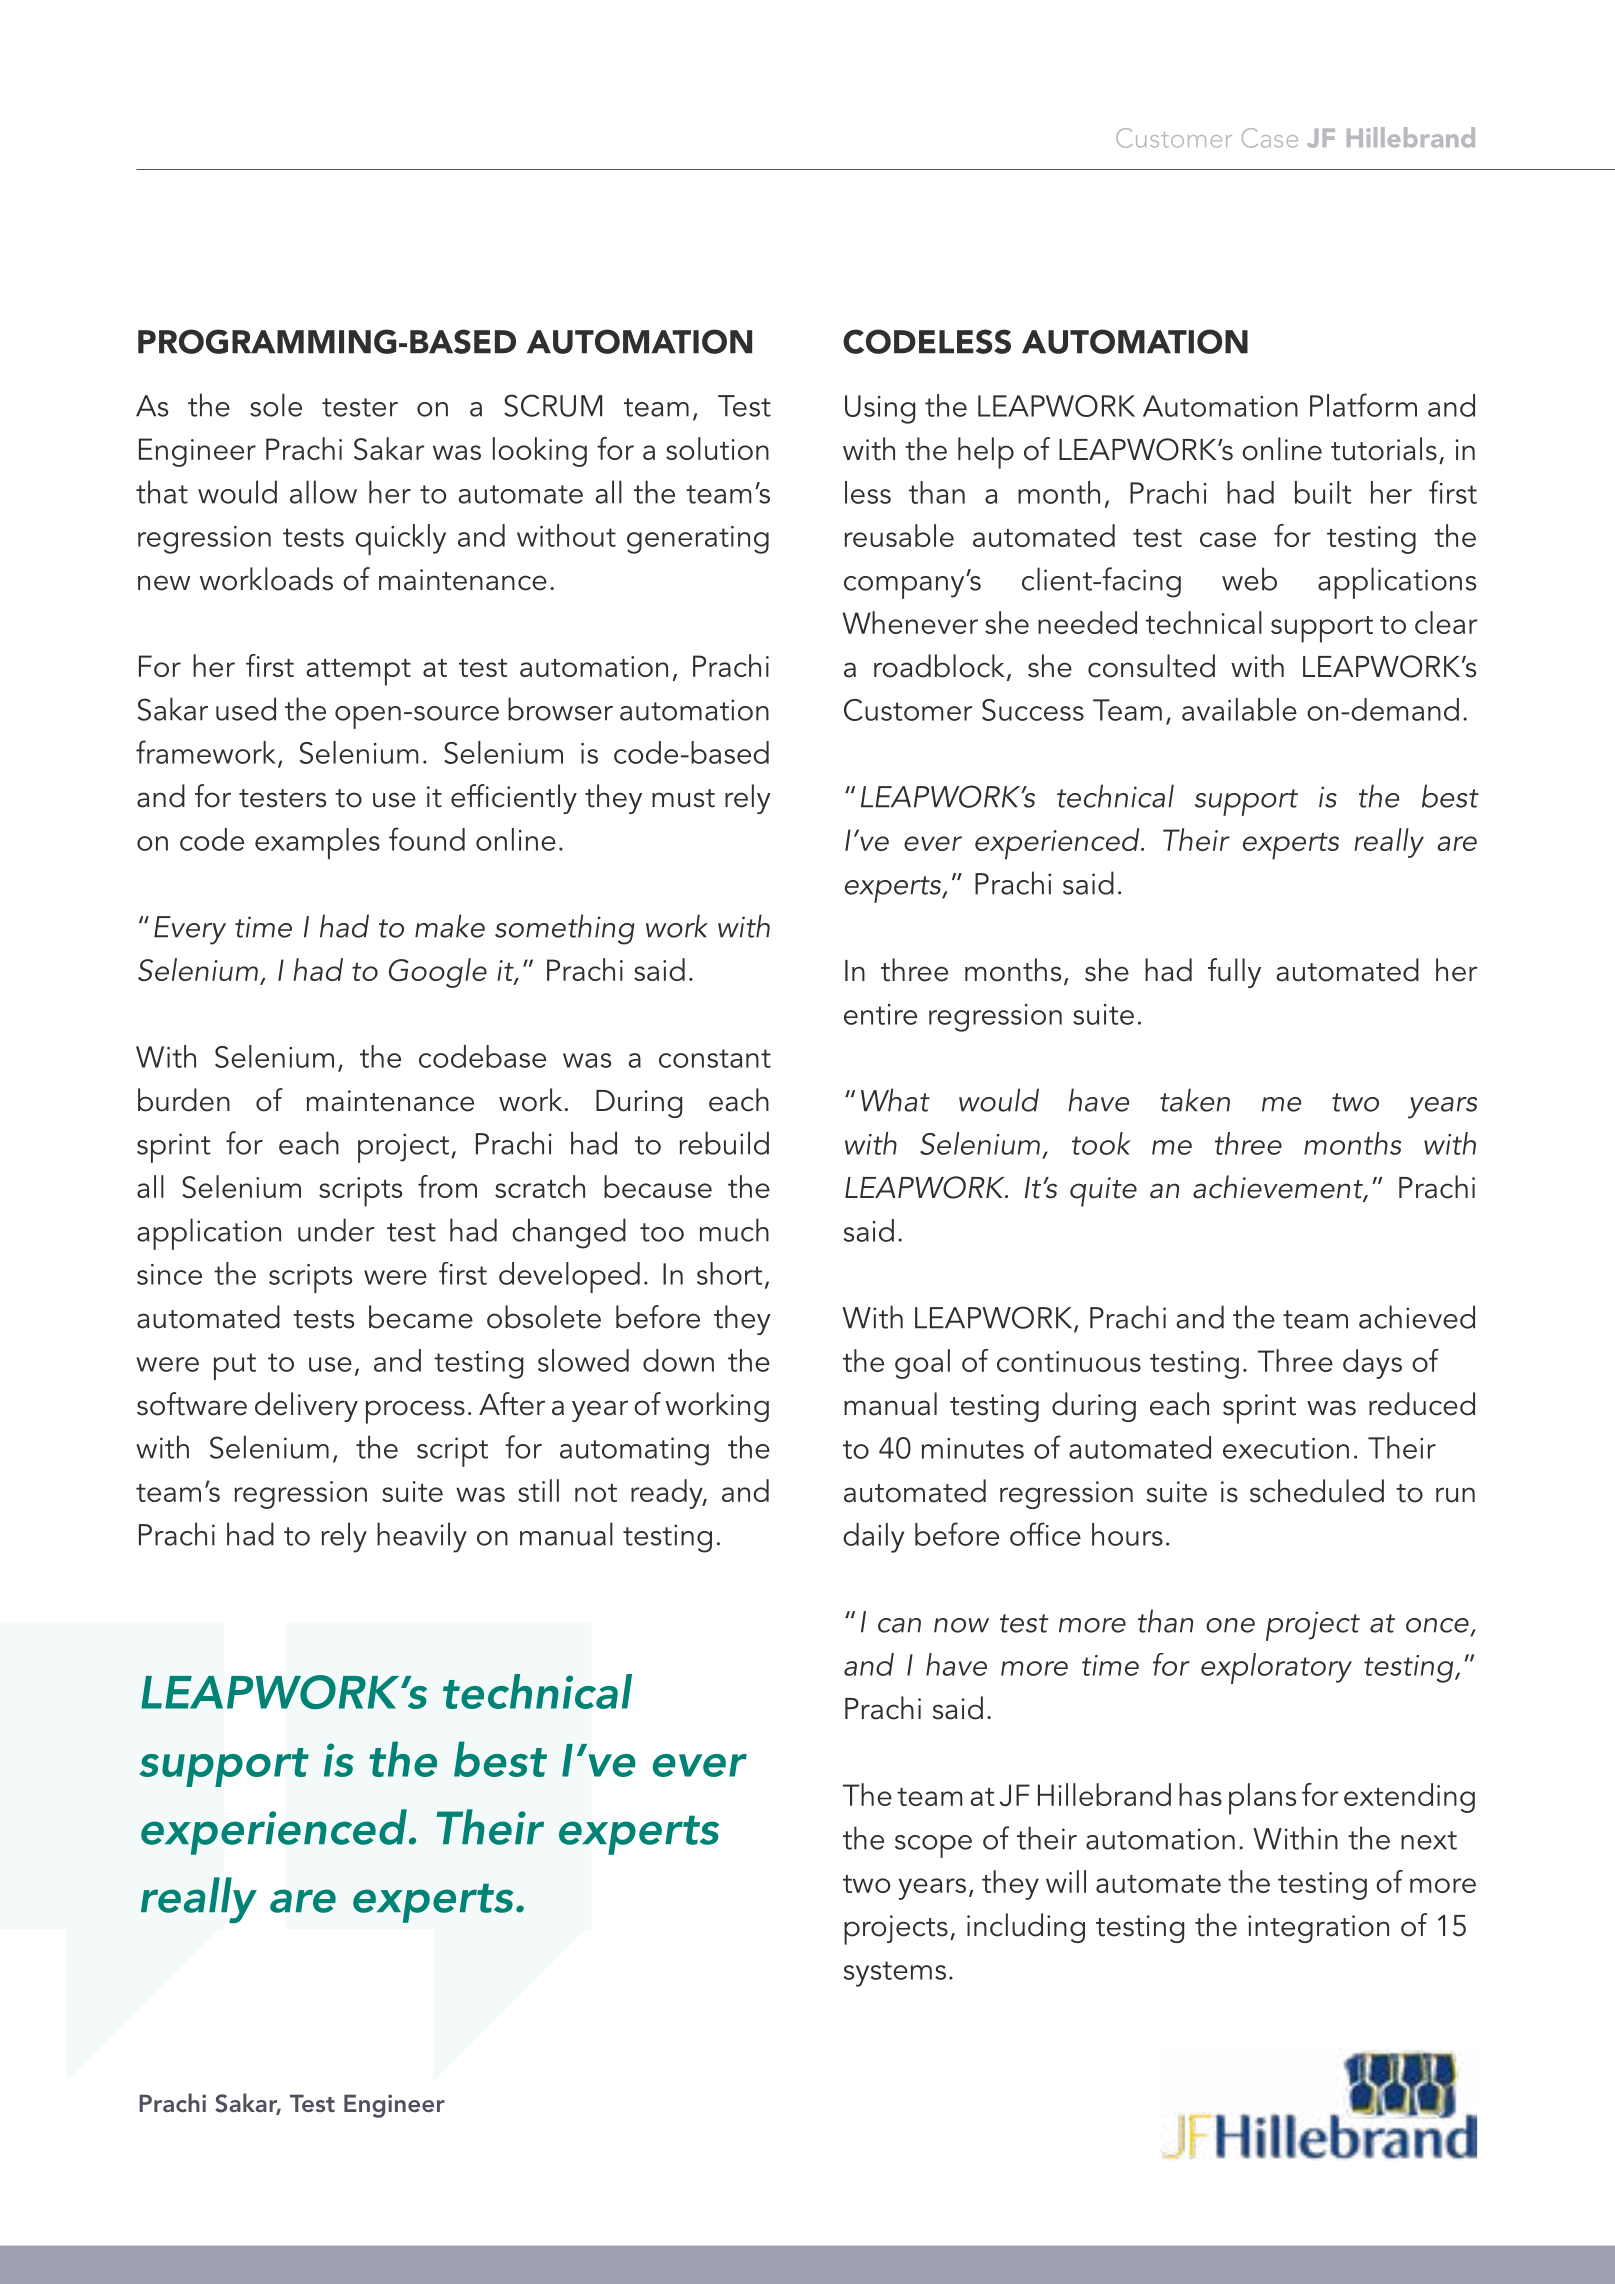 The width and height of the screenshot is (1615, 2284). Describe the element at coordinates (895, 1974) in the screenshot. I see `systems` at that location.
